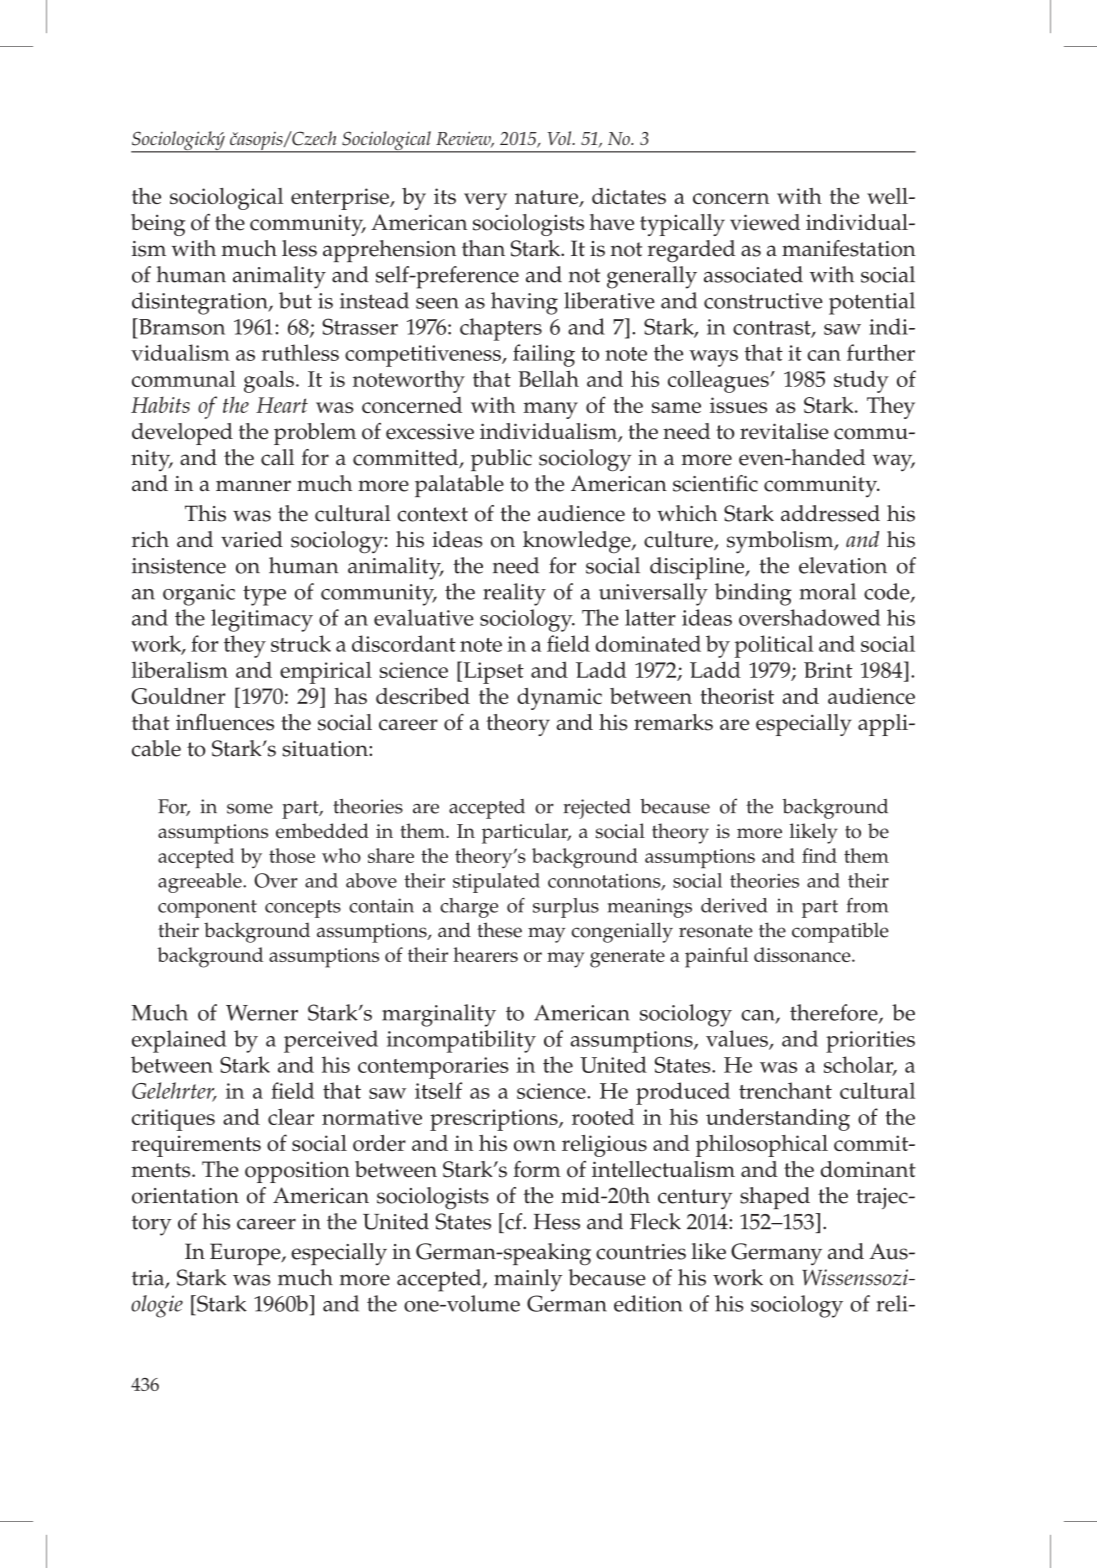  What do you see at coordinates (179, 1041) in the image?
I see `explained` at bounding box center [179, 1041].
